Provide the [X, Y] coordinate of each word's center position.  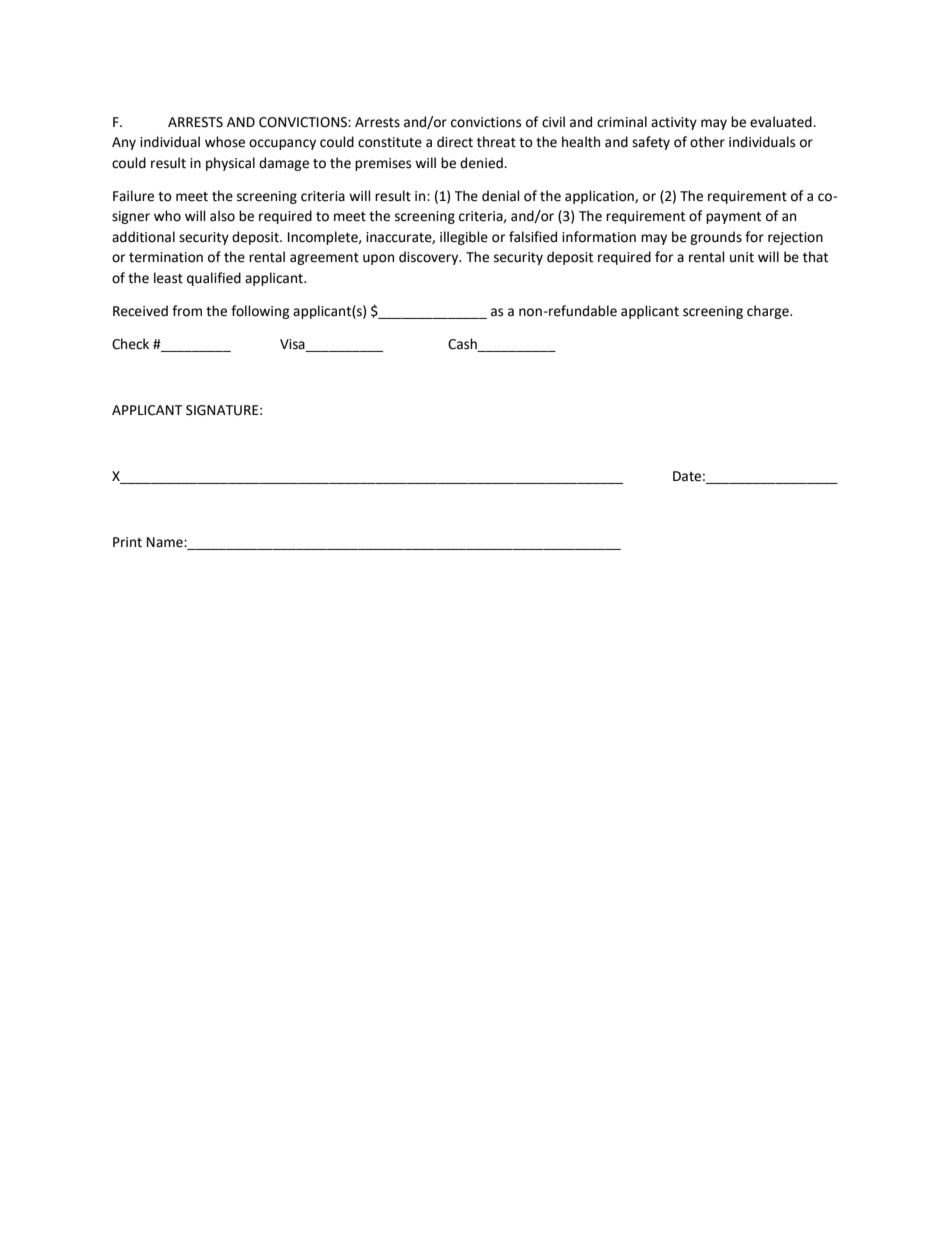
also [222, 216]
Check [130, 344]
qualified [214, 279]
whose [225, 142]
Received [140, 311]
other [707, 142]
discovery [430, 258]
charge [769, 312]
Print [127, 542]
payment [733, 218]
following [260, 312]
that [815, 257]
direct [455, 142]
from [187, 311]
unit [742, 257]
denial [500, 196]
